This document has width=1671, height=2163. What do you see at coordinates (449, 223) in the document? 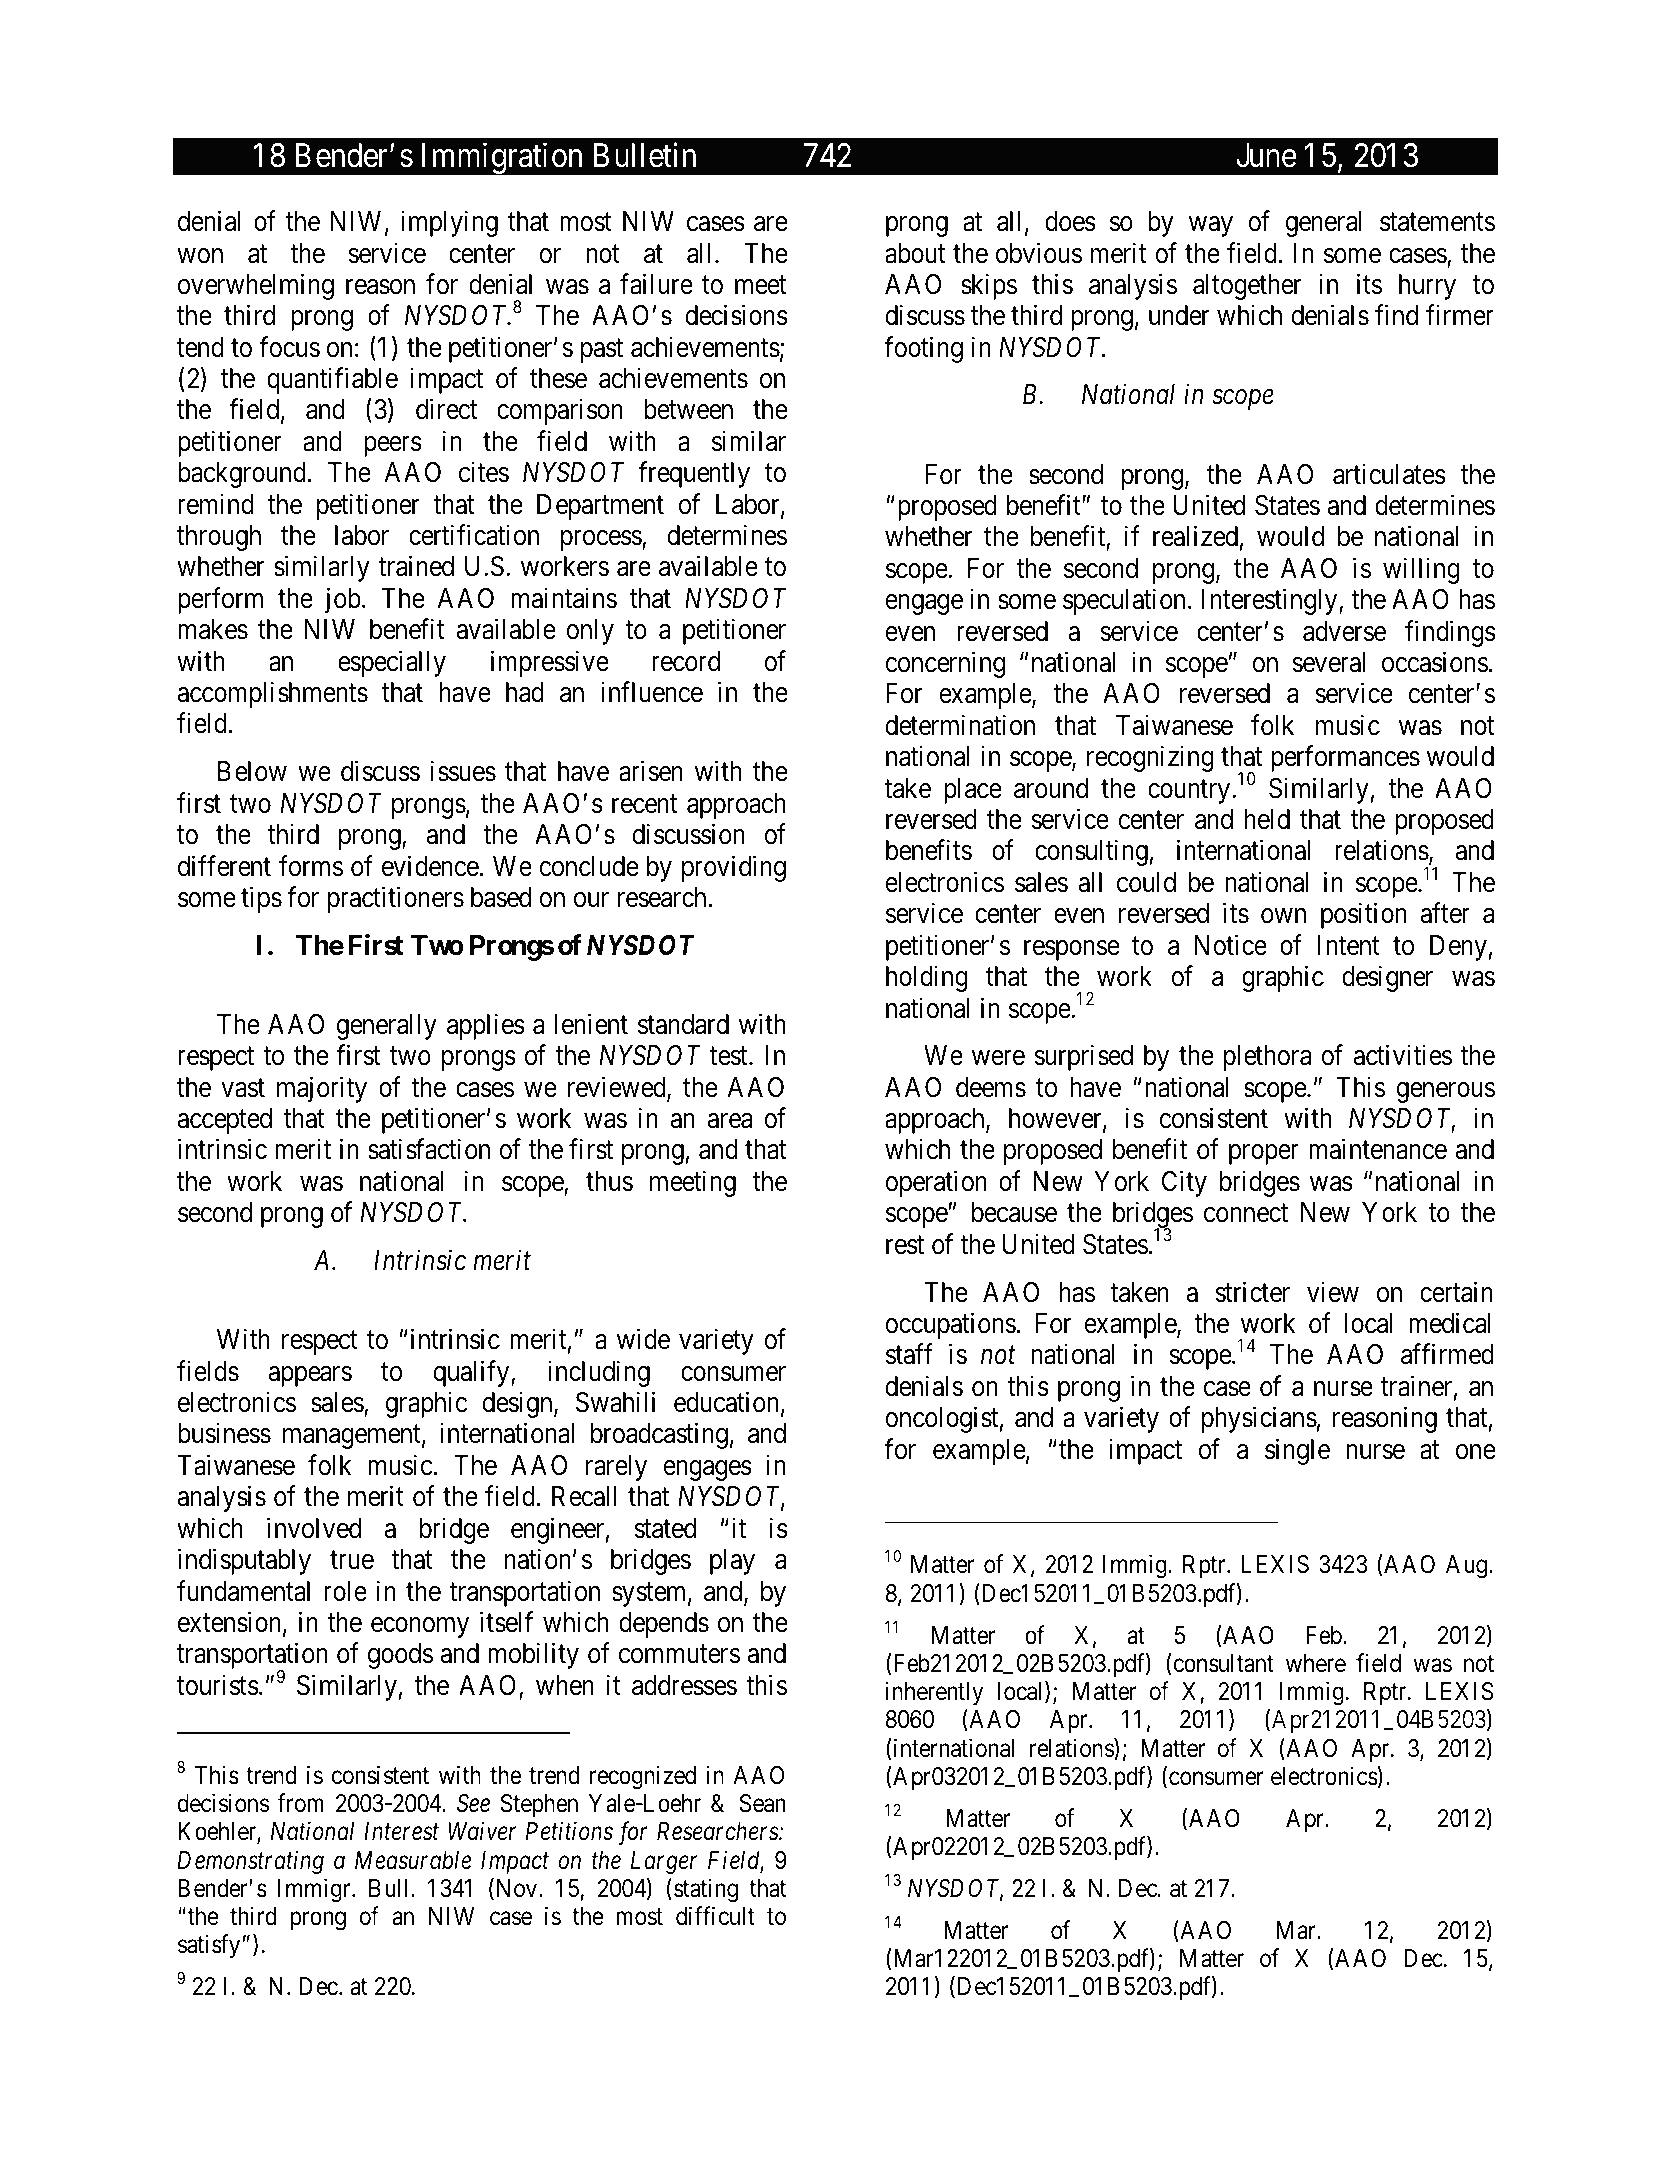
I see `implying` at bounding box center [449, 223].
